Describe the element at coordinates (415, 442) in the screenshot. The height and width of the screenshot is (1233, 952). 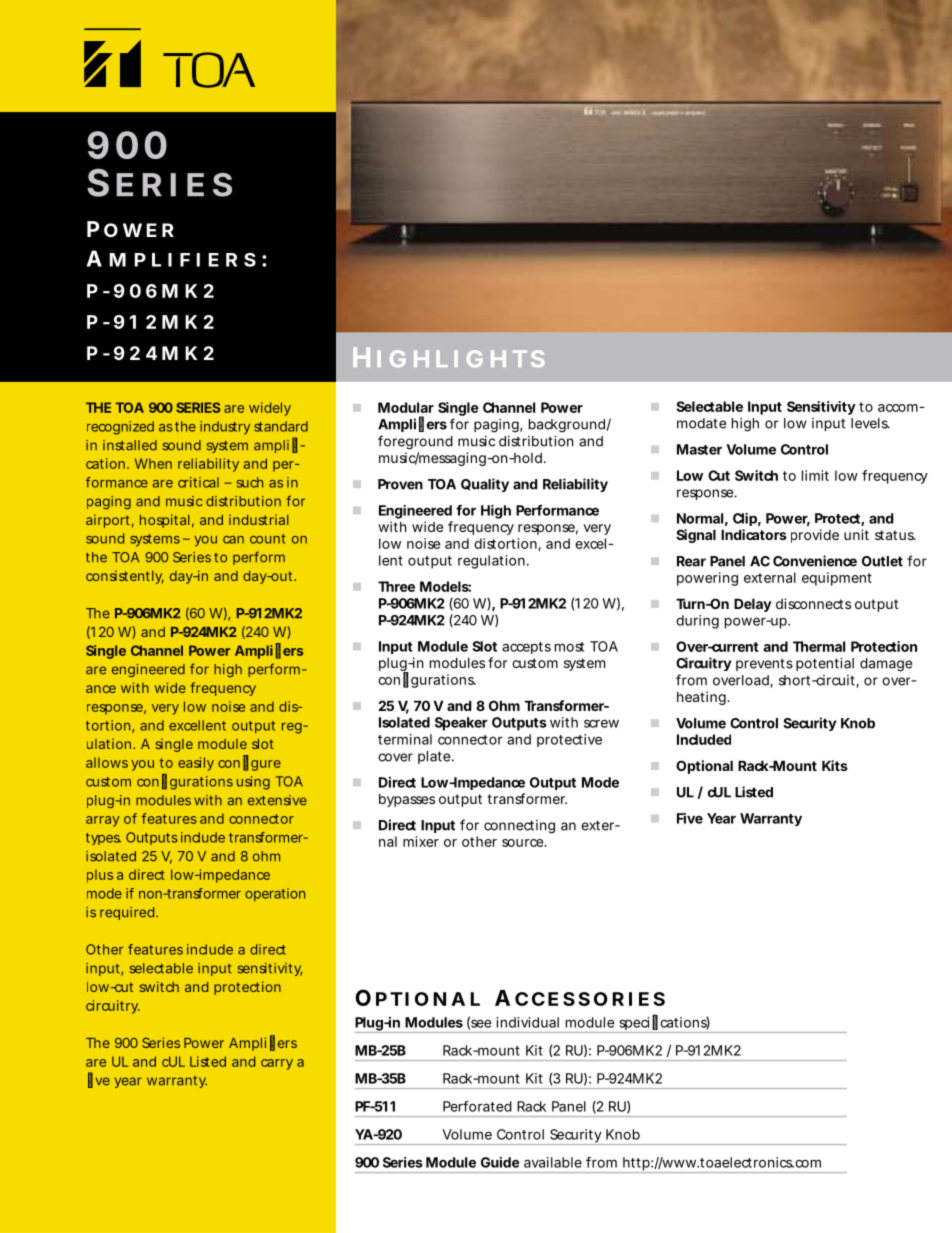
I see `foreground` at that location.
